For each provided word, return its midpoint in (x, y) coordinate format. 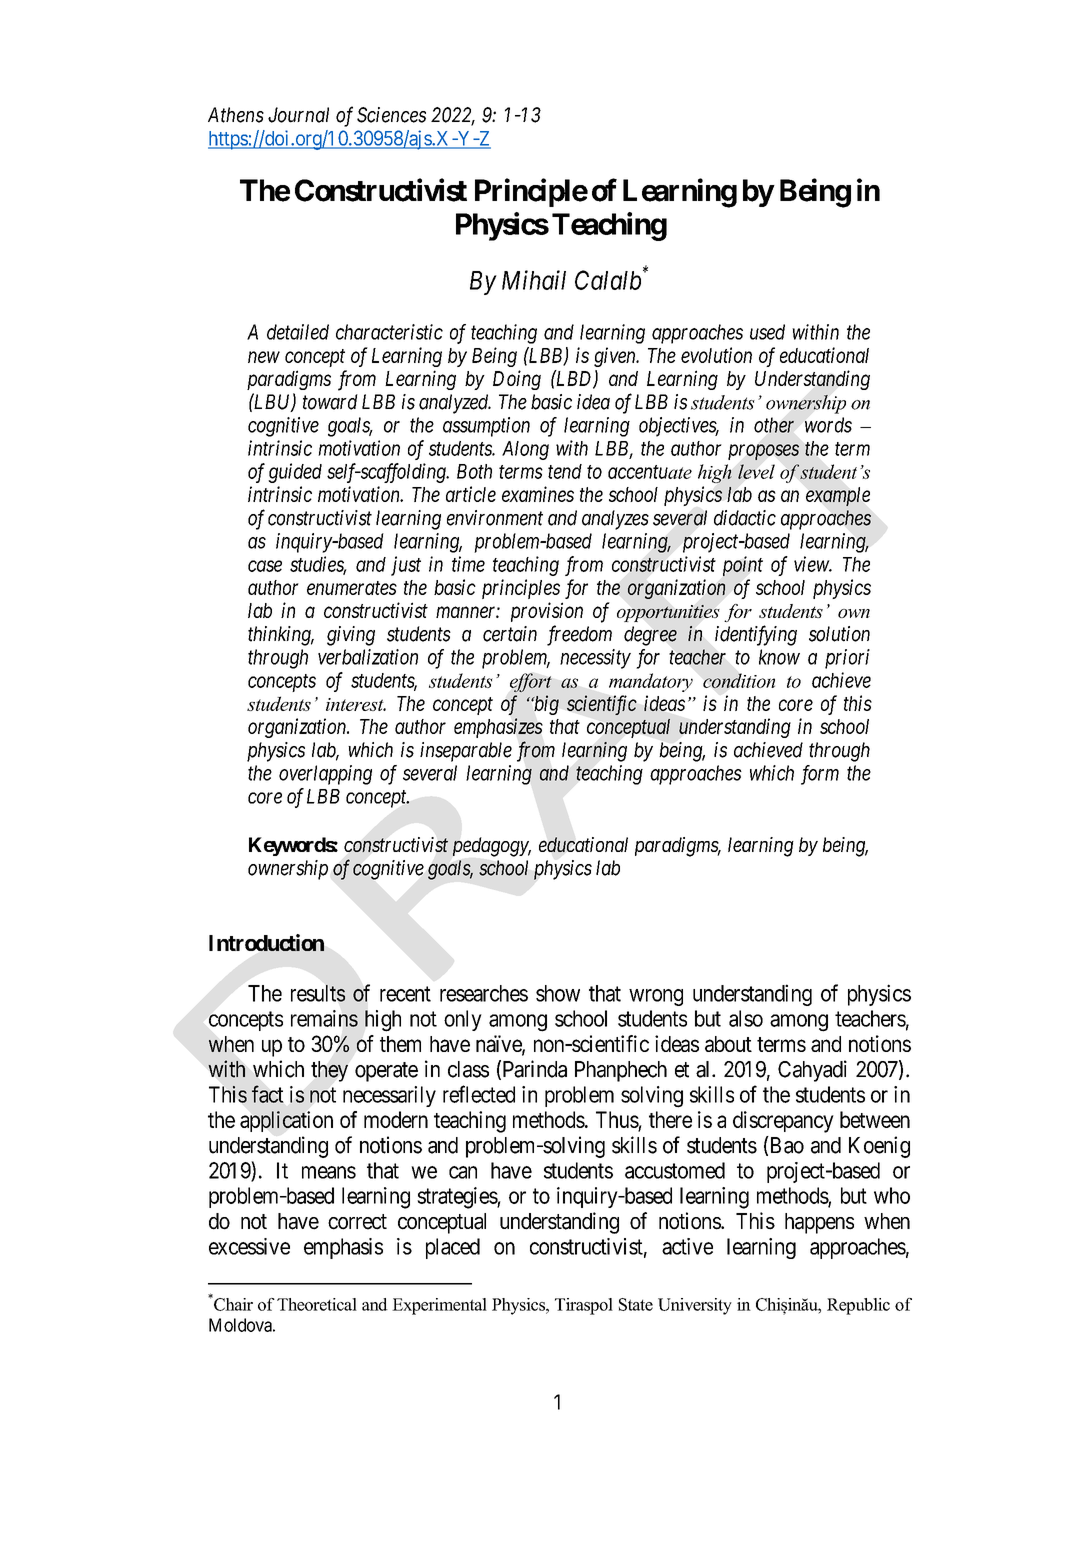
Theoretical (317, 1304)
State (636, 1304)
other (774, 425)
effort (531, 683)
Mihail (534, 280)
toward (330, 402)
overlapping (325, 775)
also (746, 1018)
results (318, 993)
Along (525, 450)
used (767, 332)
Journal (298, 115)
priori (847, 659)
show (558, 993)
